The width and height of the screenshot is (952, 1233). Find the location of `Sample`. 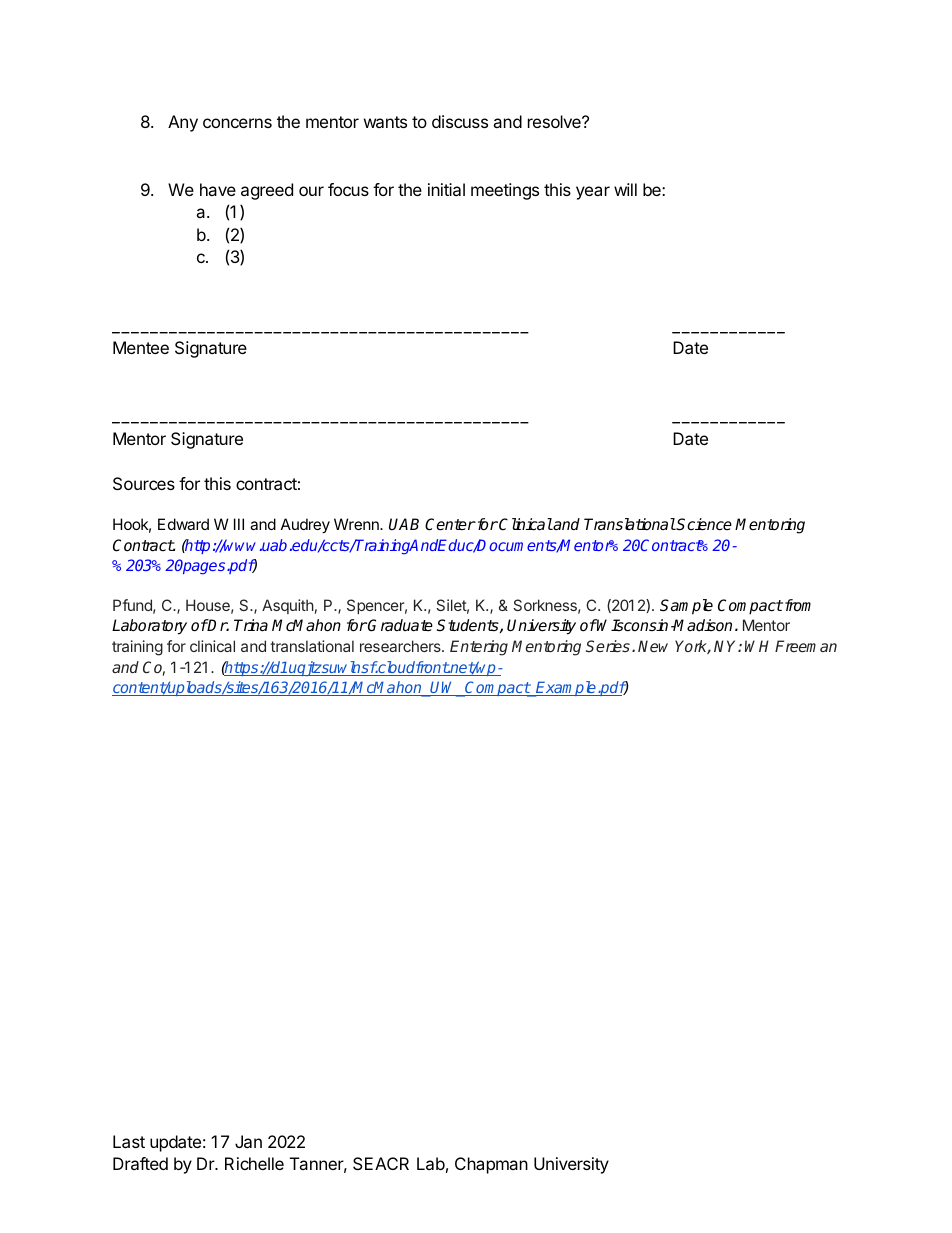

Sample is located at coordinates (686, 607).
